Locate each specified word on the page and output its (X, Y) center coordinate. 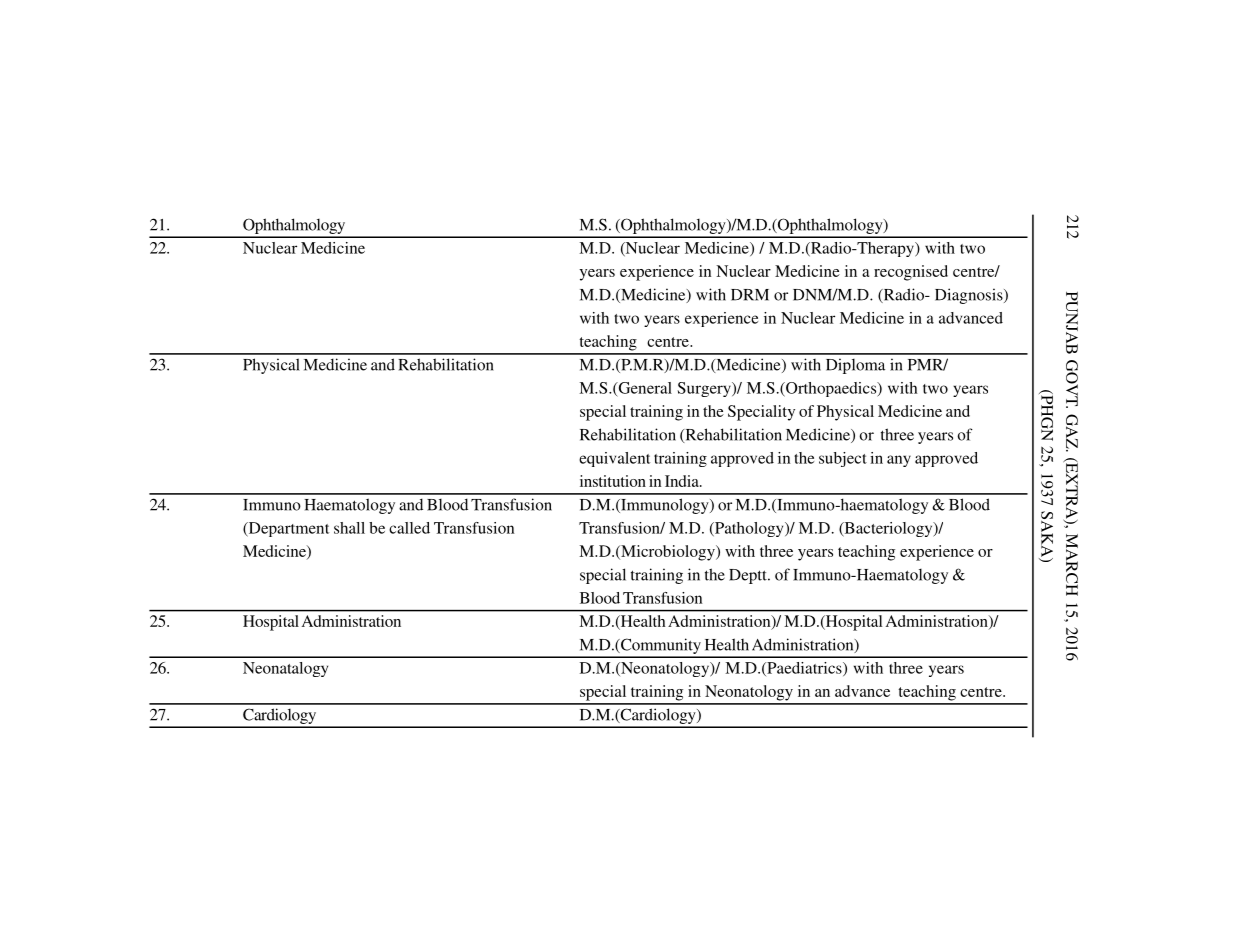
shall (349, 528)
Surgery (705, 389)
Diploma (855, 366)
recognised (911, 273)
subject (843, 459)
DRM (750, 295)
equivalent (614, 459)
